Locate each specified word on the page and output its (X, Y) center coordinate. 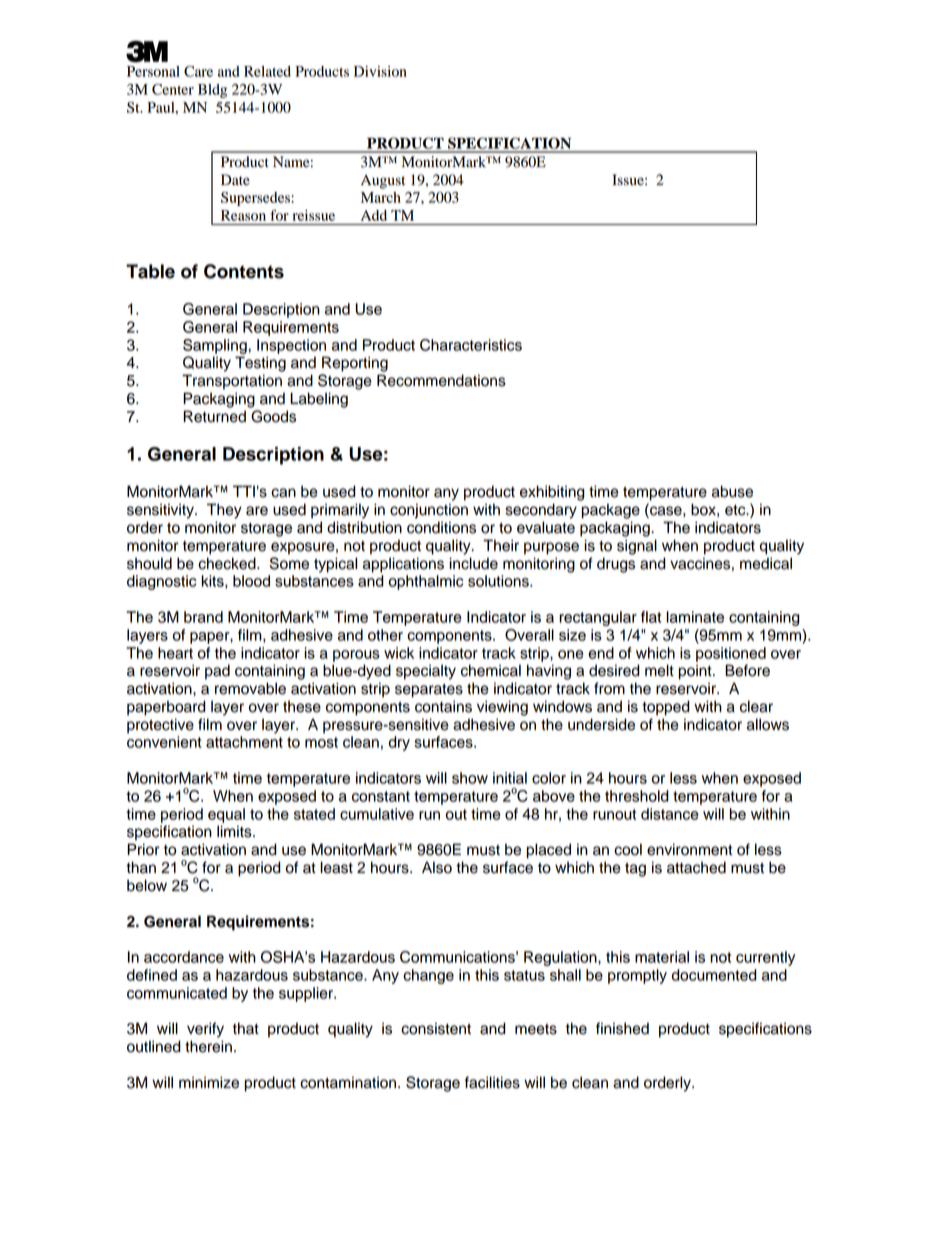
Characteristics (471, 345)
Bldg (212, 91)
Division (380, 71)
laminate (695, 617)
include (473, 563)
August (383, 182)
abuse (732, 491)
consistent (436, 1028)
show (470, 778)
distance (670, 814)
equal (226, 815)
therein (208, 1046)
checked (228, 563)
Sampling (216, 346)
